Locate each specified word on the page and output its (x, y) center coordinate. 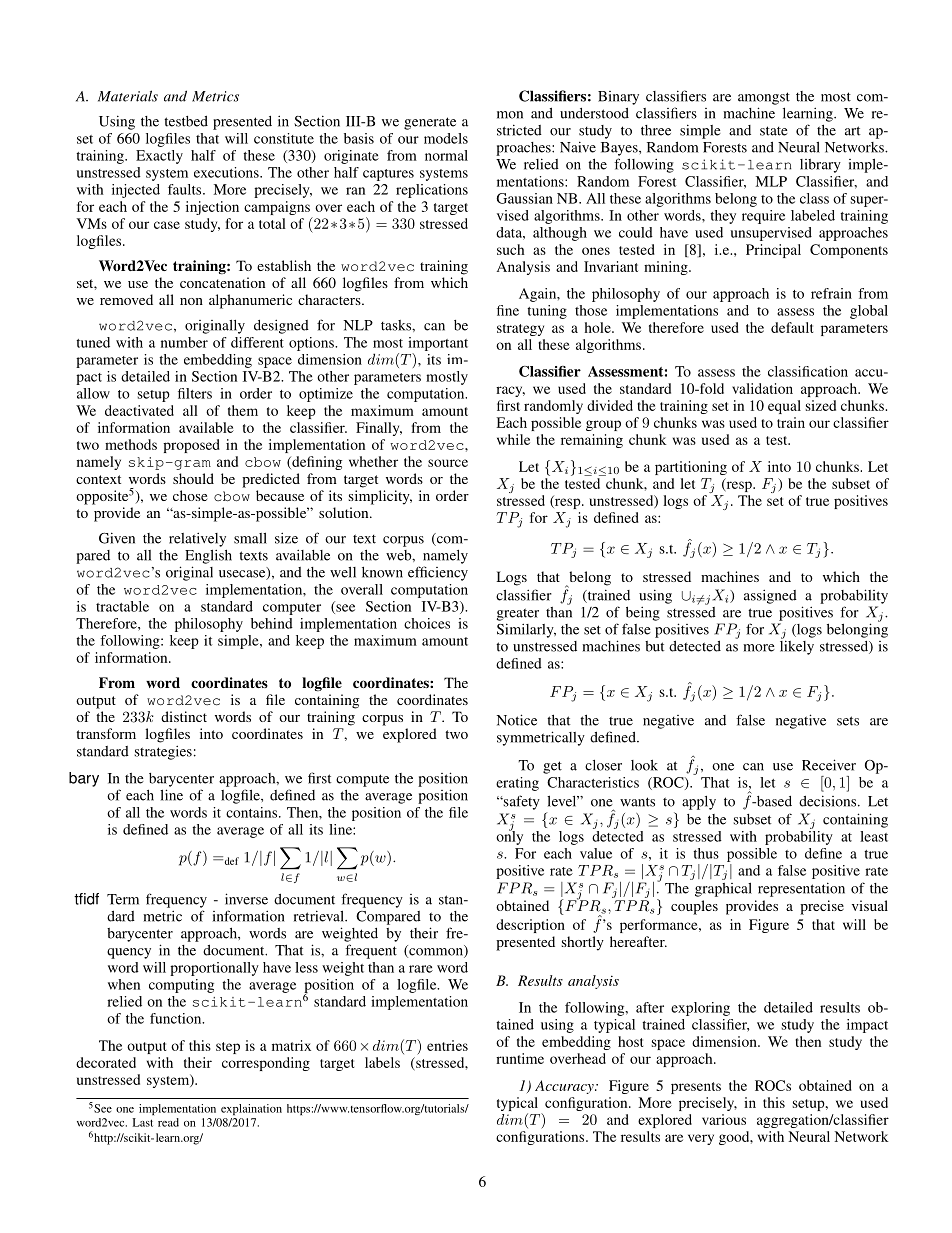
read (168, 1122)
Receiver (829, 765)
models (446, 138)
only (509, 836)
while (513, 439)
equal (784, 407)
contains (253, 812)
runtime (520, 1058)
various (724, 1119)
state (774, 131)
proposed (191, 446)
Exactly (159, 157)
